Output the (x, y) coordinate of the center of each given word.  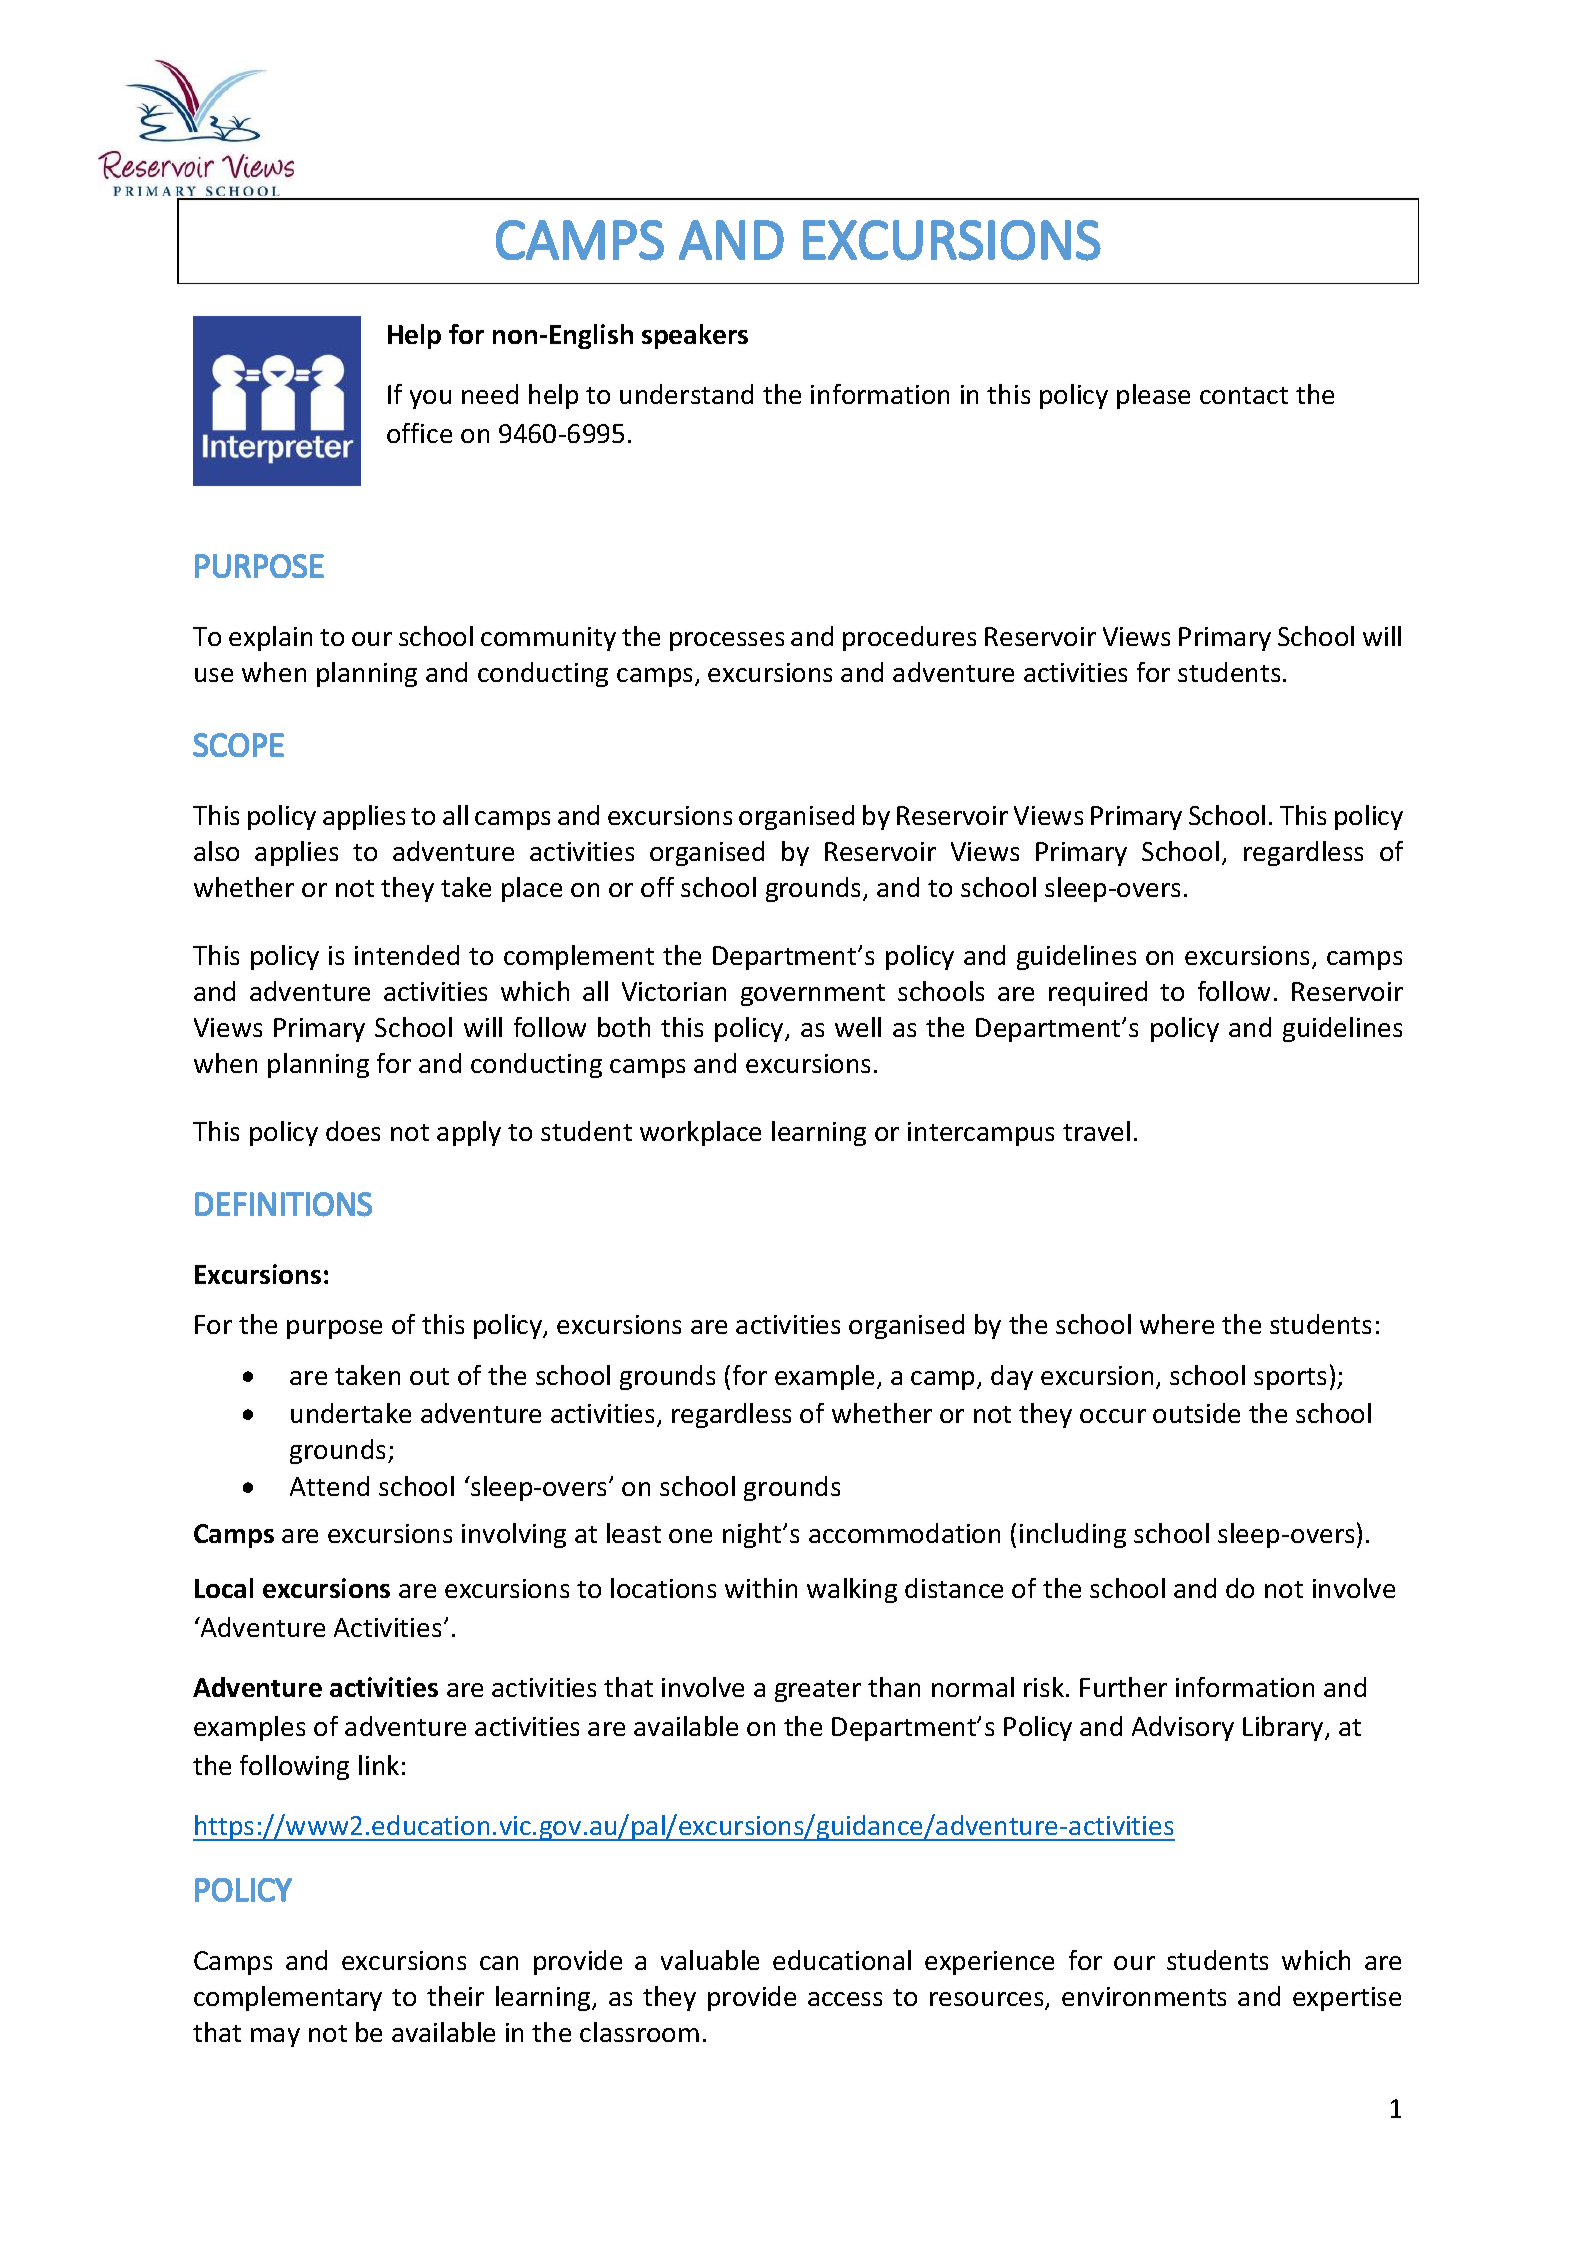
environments (1144, 1996)
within (761, 1588)
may (275, 2037)
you (430, 399)
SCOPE (238, 745)
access (845, 1999)
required (1098, 993)
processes (727, 641)
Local (224, 1588)
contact (1244, 395)
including (1073, 1535)
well (858, 1027)
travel (1096, 1131)
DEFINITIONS (283, 1204)
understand (686, 394)
